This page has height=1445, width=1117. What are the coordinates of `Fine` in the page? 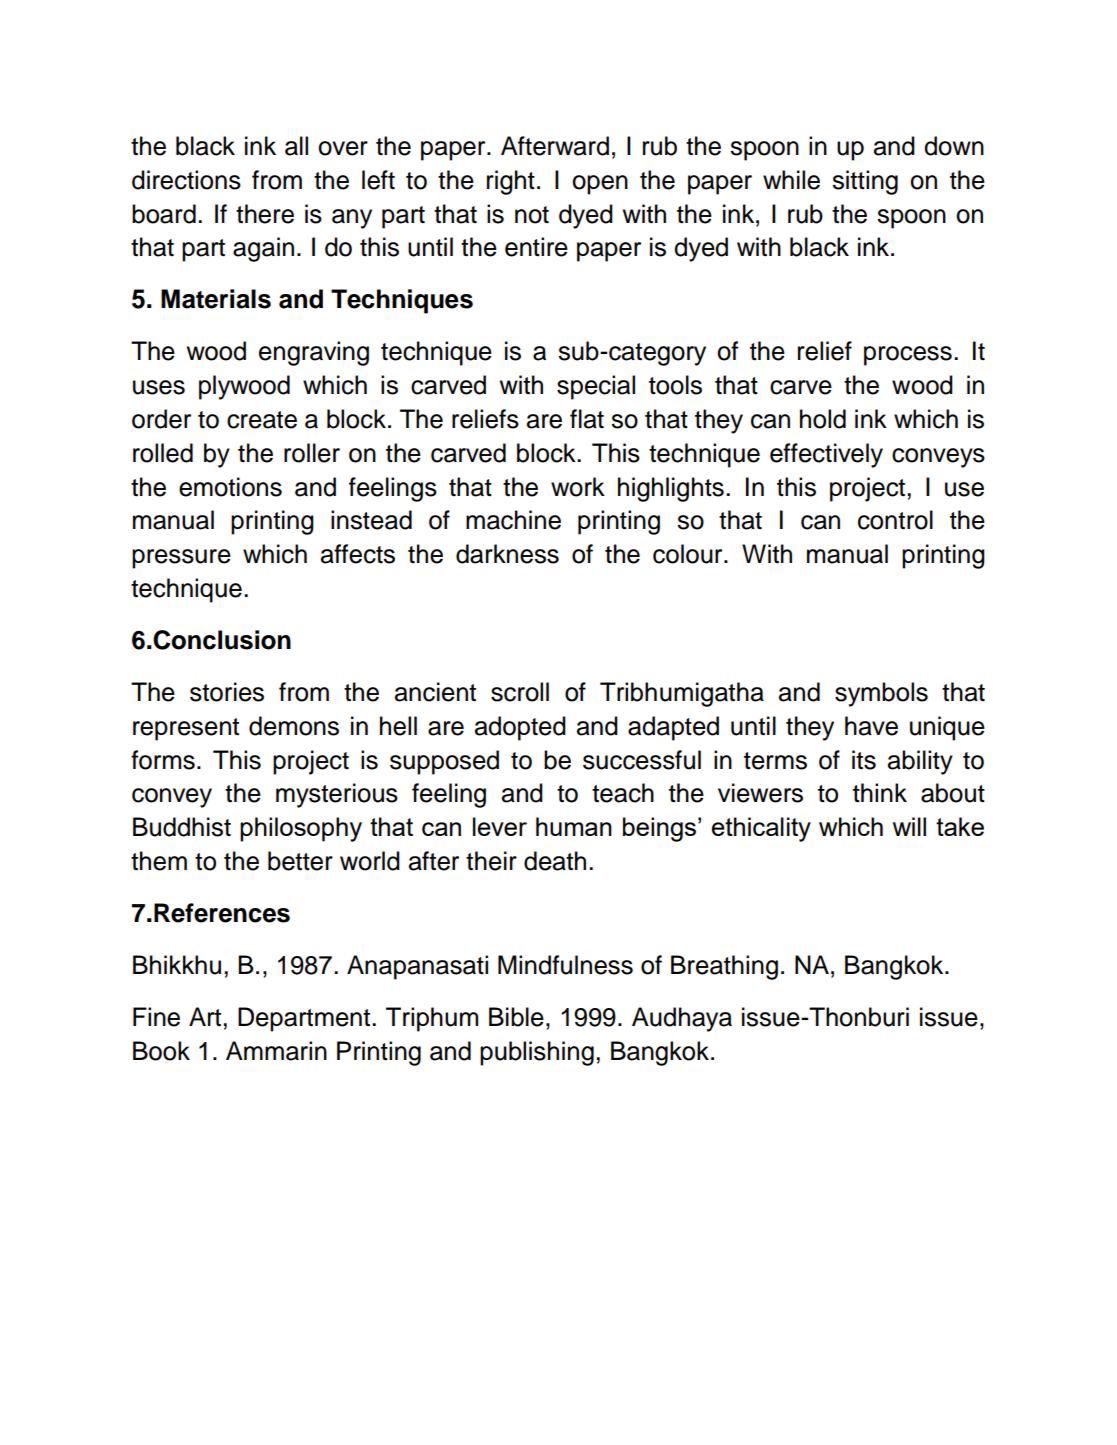 It's located at (156, 1017).
